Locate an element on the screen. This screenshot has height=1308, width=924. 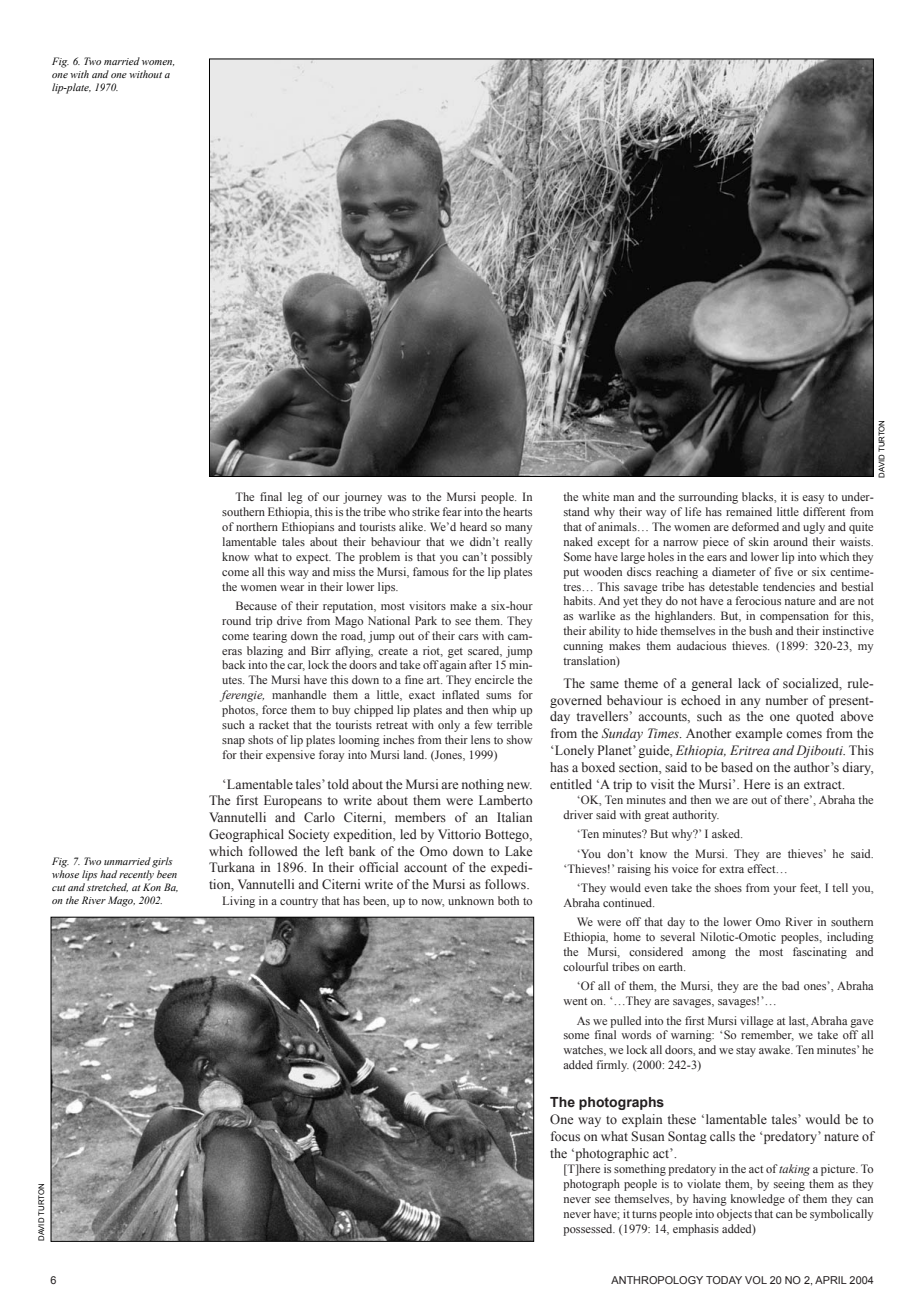
possessed is located at coordinates (589, 1230).
